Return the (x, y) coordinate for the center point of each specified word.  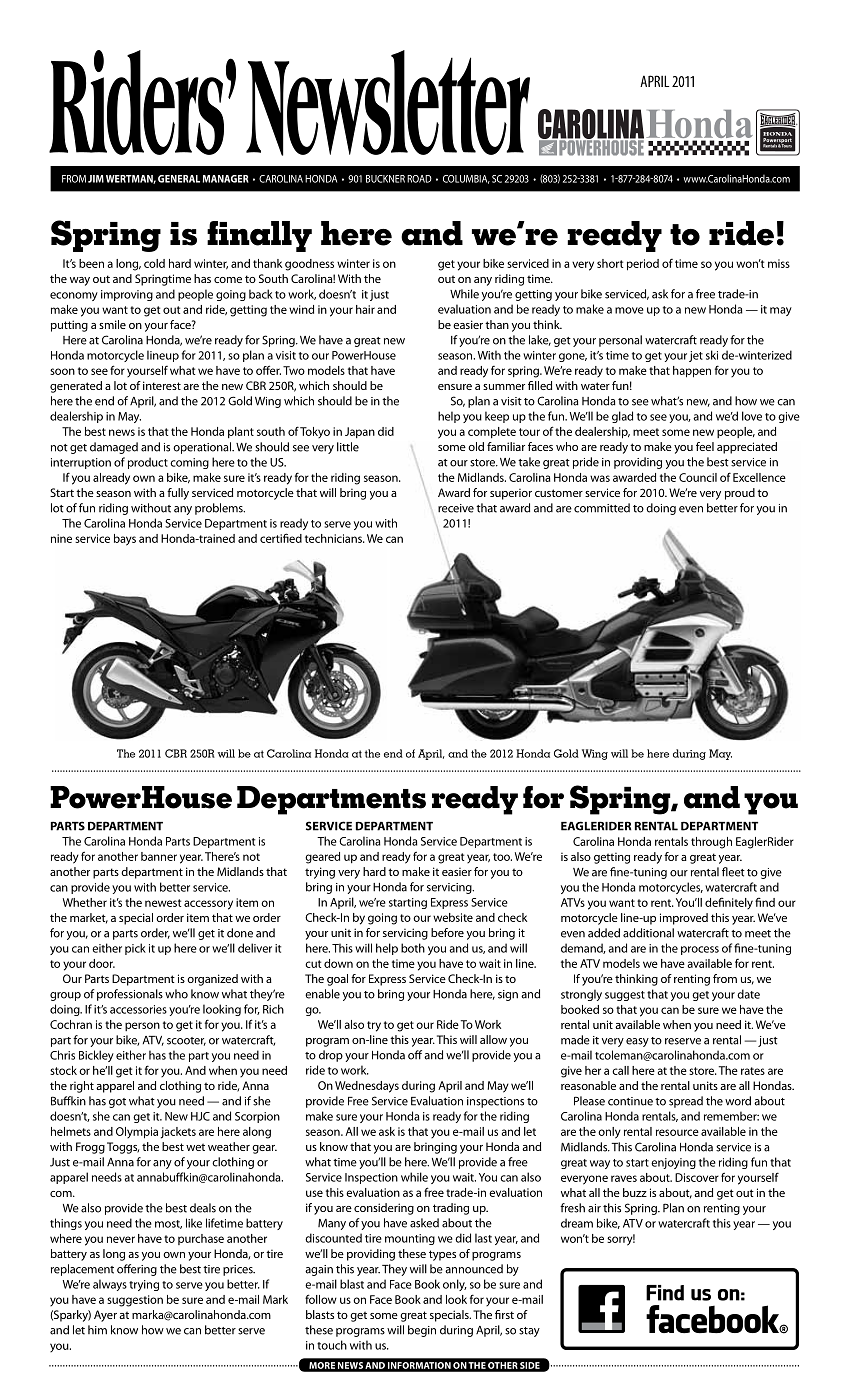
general (179, 179)
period (643, 265)
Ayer (105, 1316)
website (453, 917)
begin (422, 1331)
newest (163, 903)
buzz (635, 1192)
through (711, 843)
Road (419, 179)
